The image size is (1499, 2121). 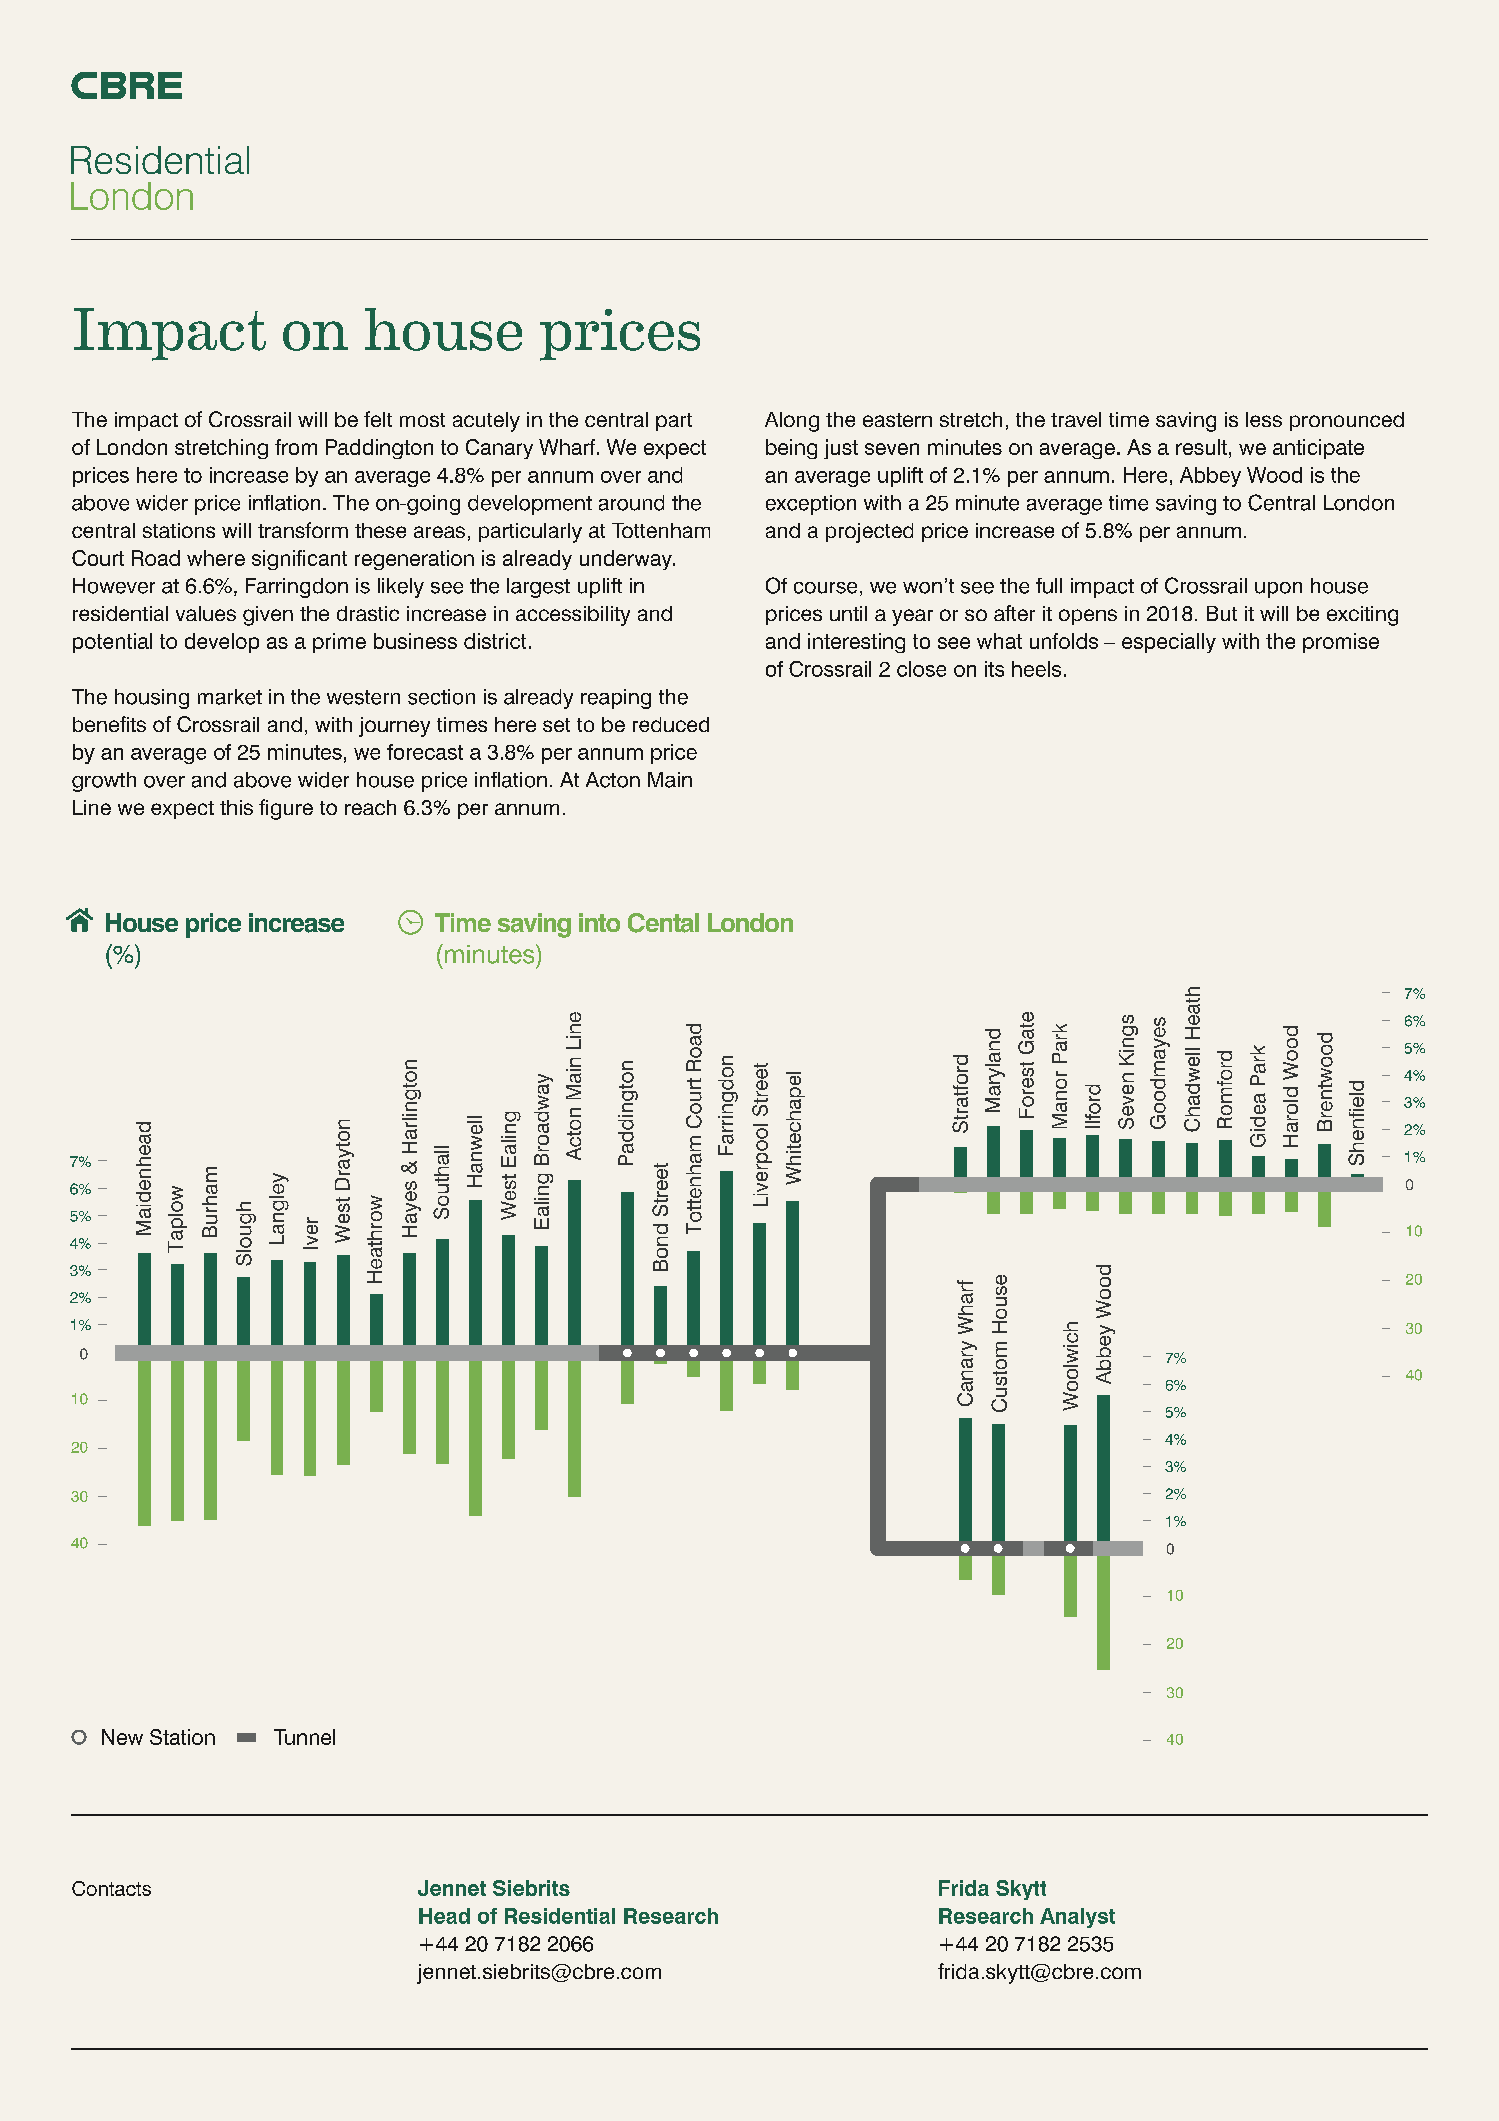 What do you see at coordinates (663, 923) in the screenshot?
I see `Cental` at bounding box center [663, 923].
